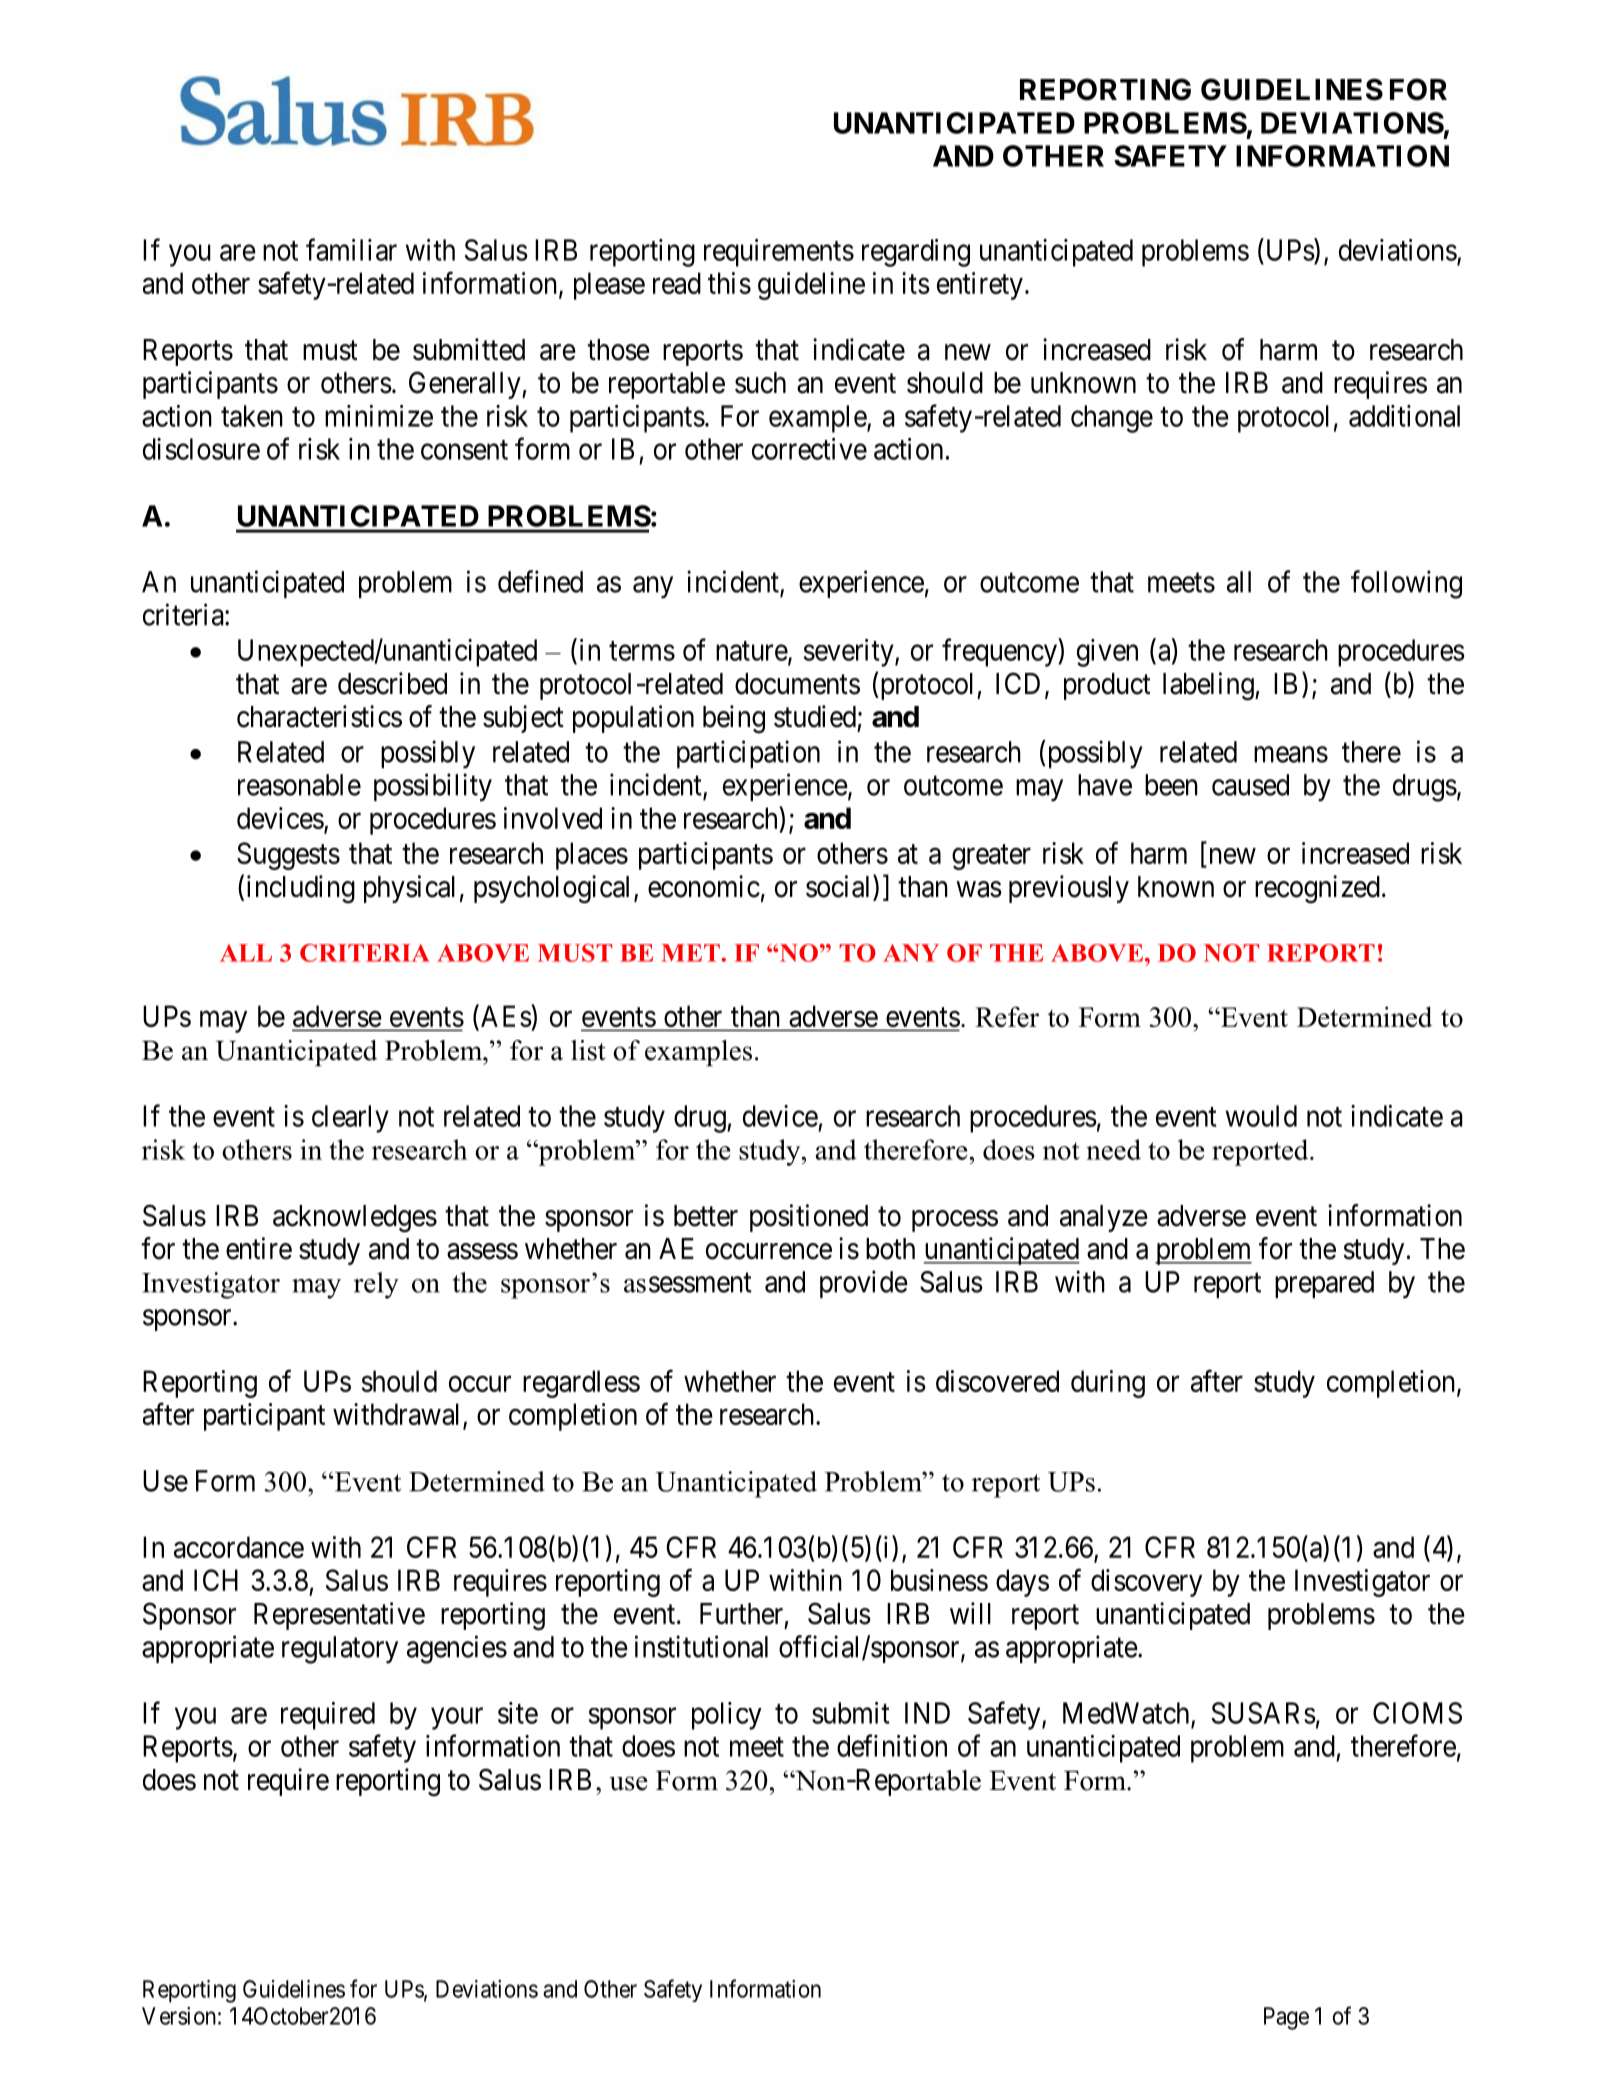 The height and width of the screenshot is (2077, 1605). What do you see at coordinates (1261, 1116) in the screenshot?
I see `would` at bounding box center [1261, 1116].
